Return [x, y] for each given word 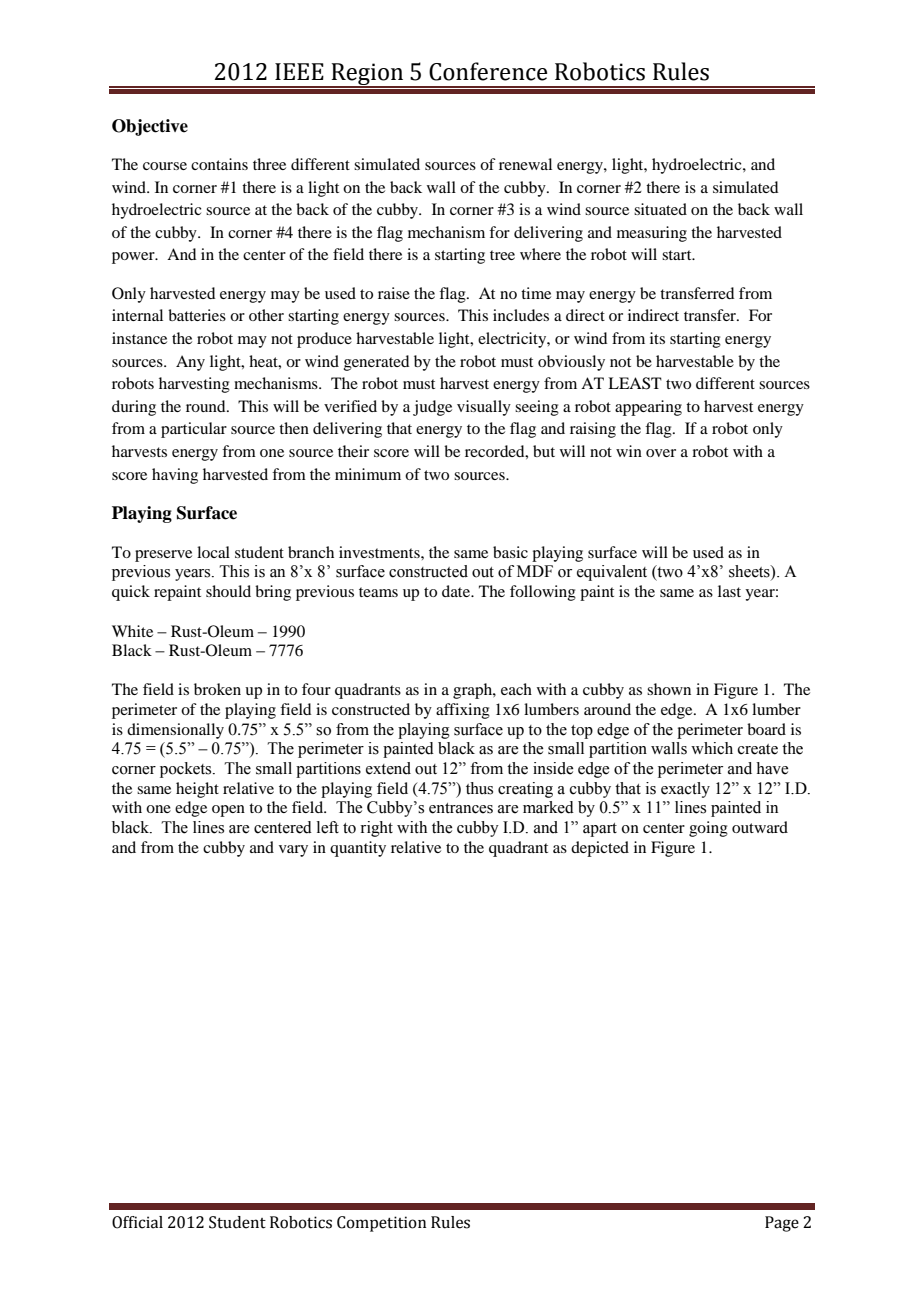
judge [432, 408]
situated [660, 209]
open [228, 811]
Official [137, 1222]
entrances [461, 808]
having [175, 476]
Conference [488, 71]
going [708, 829]
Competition [381, 1224]
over [661, 453]
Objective [150, 127]
